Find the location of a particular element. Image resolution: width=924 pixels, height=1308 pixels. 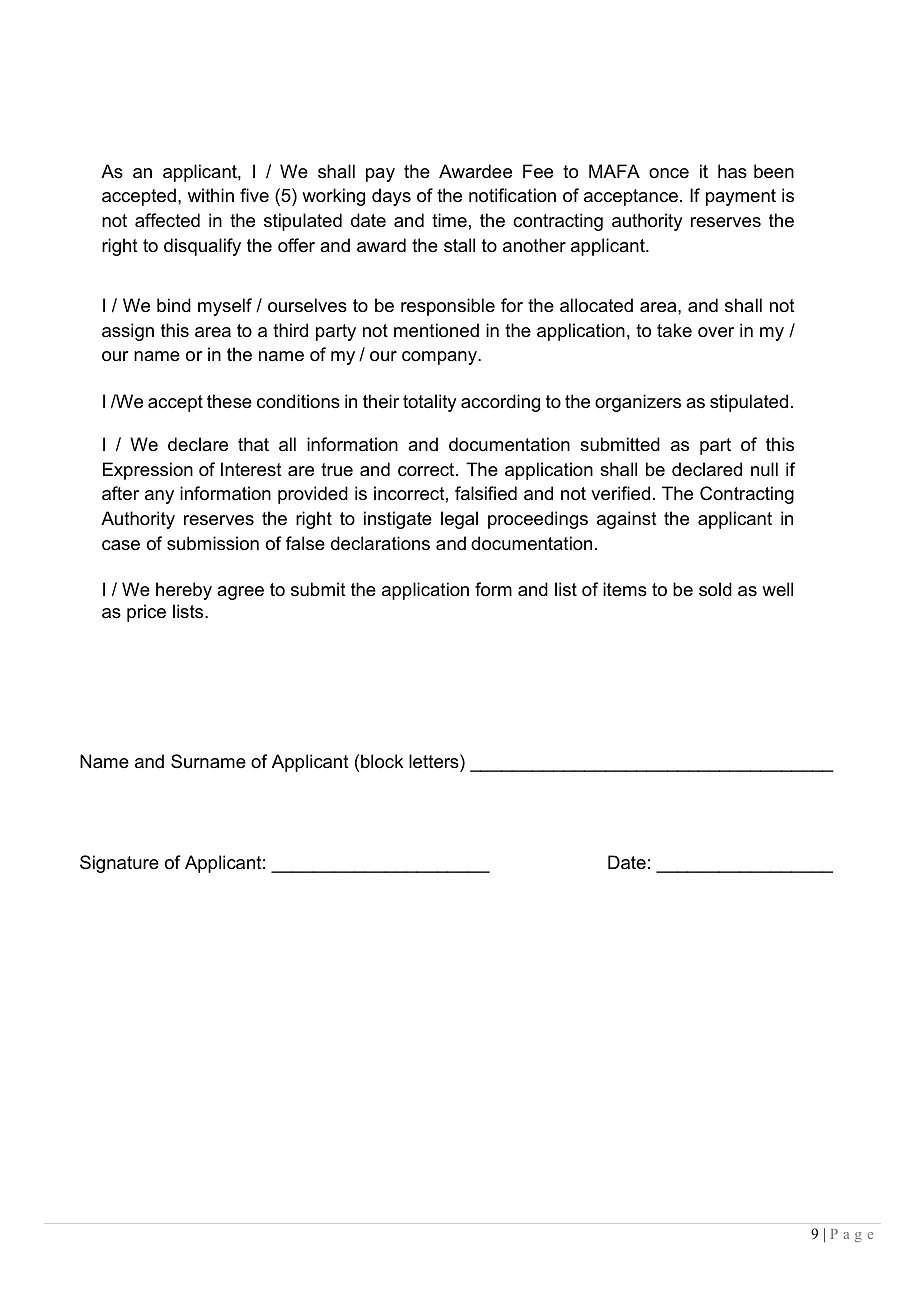

letters is located at coordinates (435, 761).
